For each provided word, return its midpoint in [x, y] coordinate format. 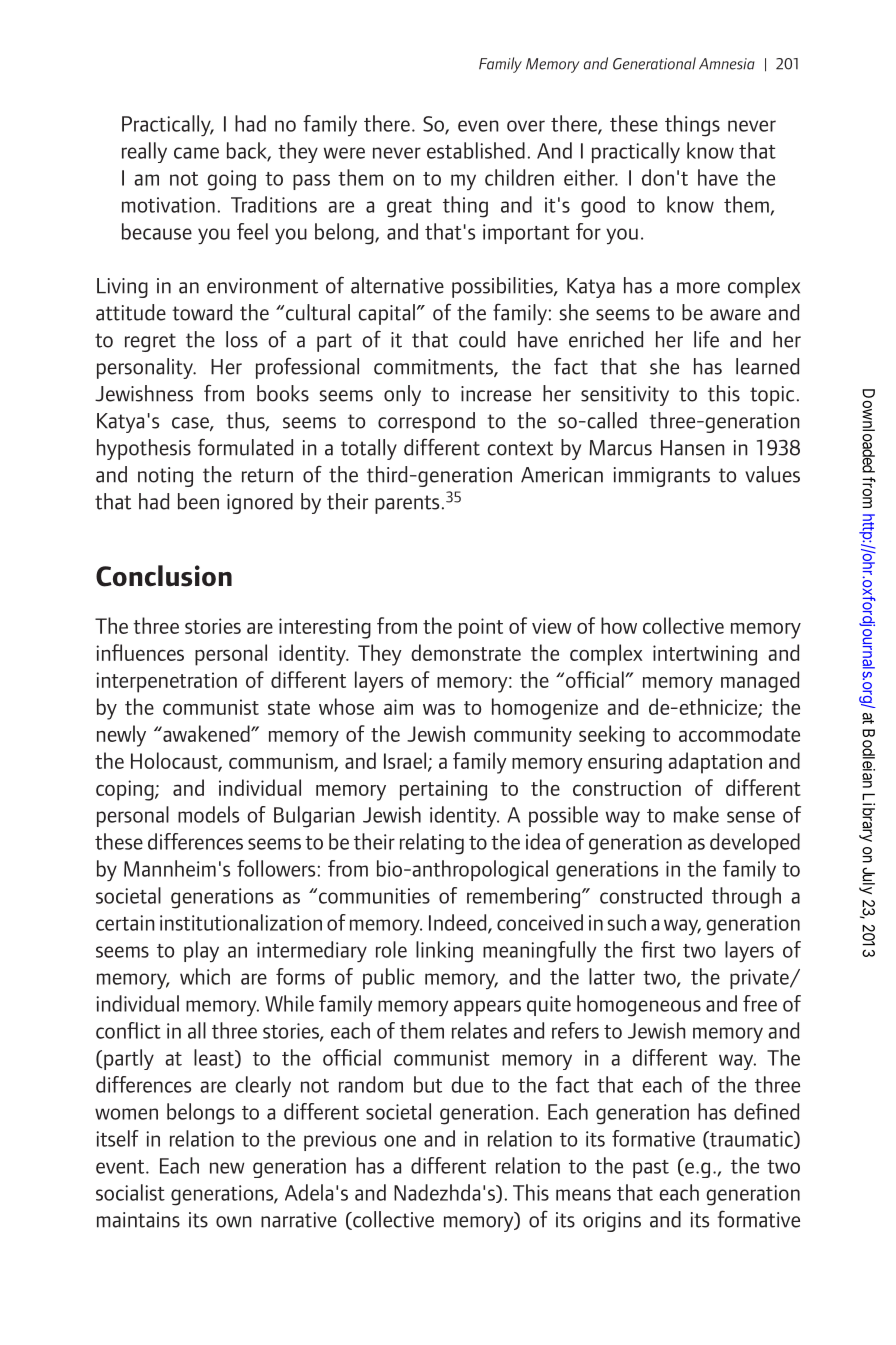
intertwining [705, 655]
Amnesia [727, 64]
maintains [138, 1220]
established [476, 150]
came [196, 153]
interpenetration [166, 682]
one [400, 1141]
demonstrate [466, 652]
